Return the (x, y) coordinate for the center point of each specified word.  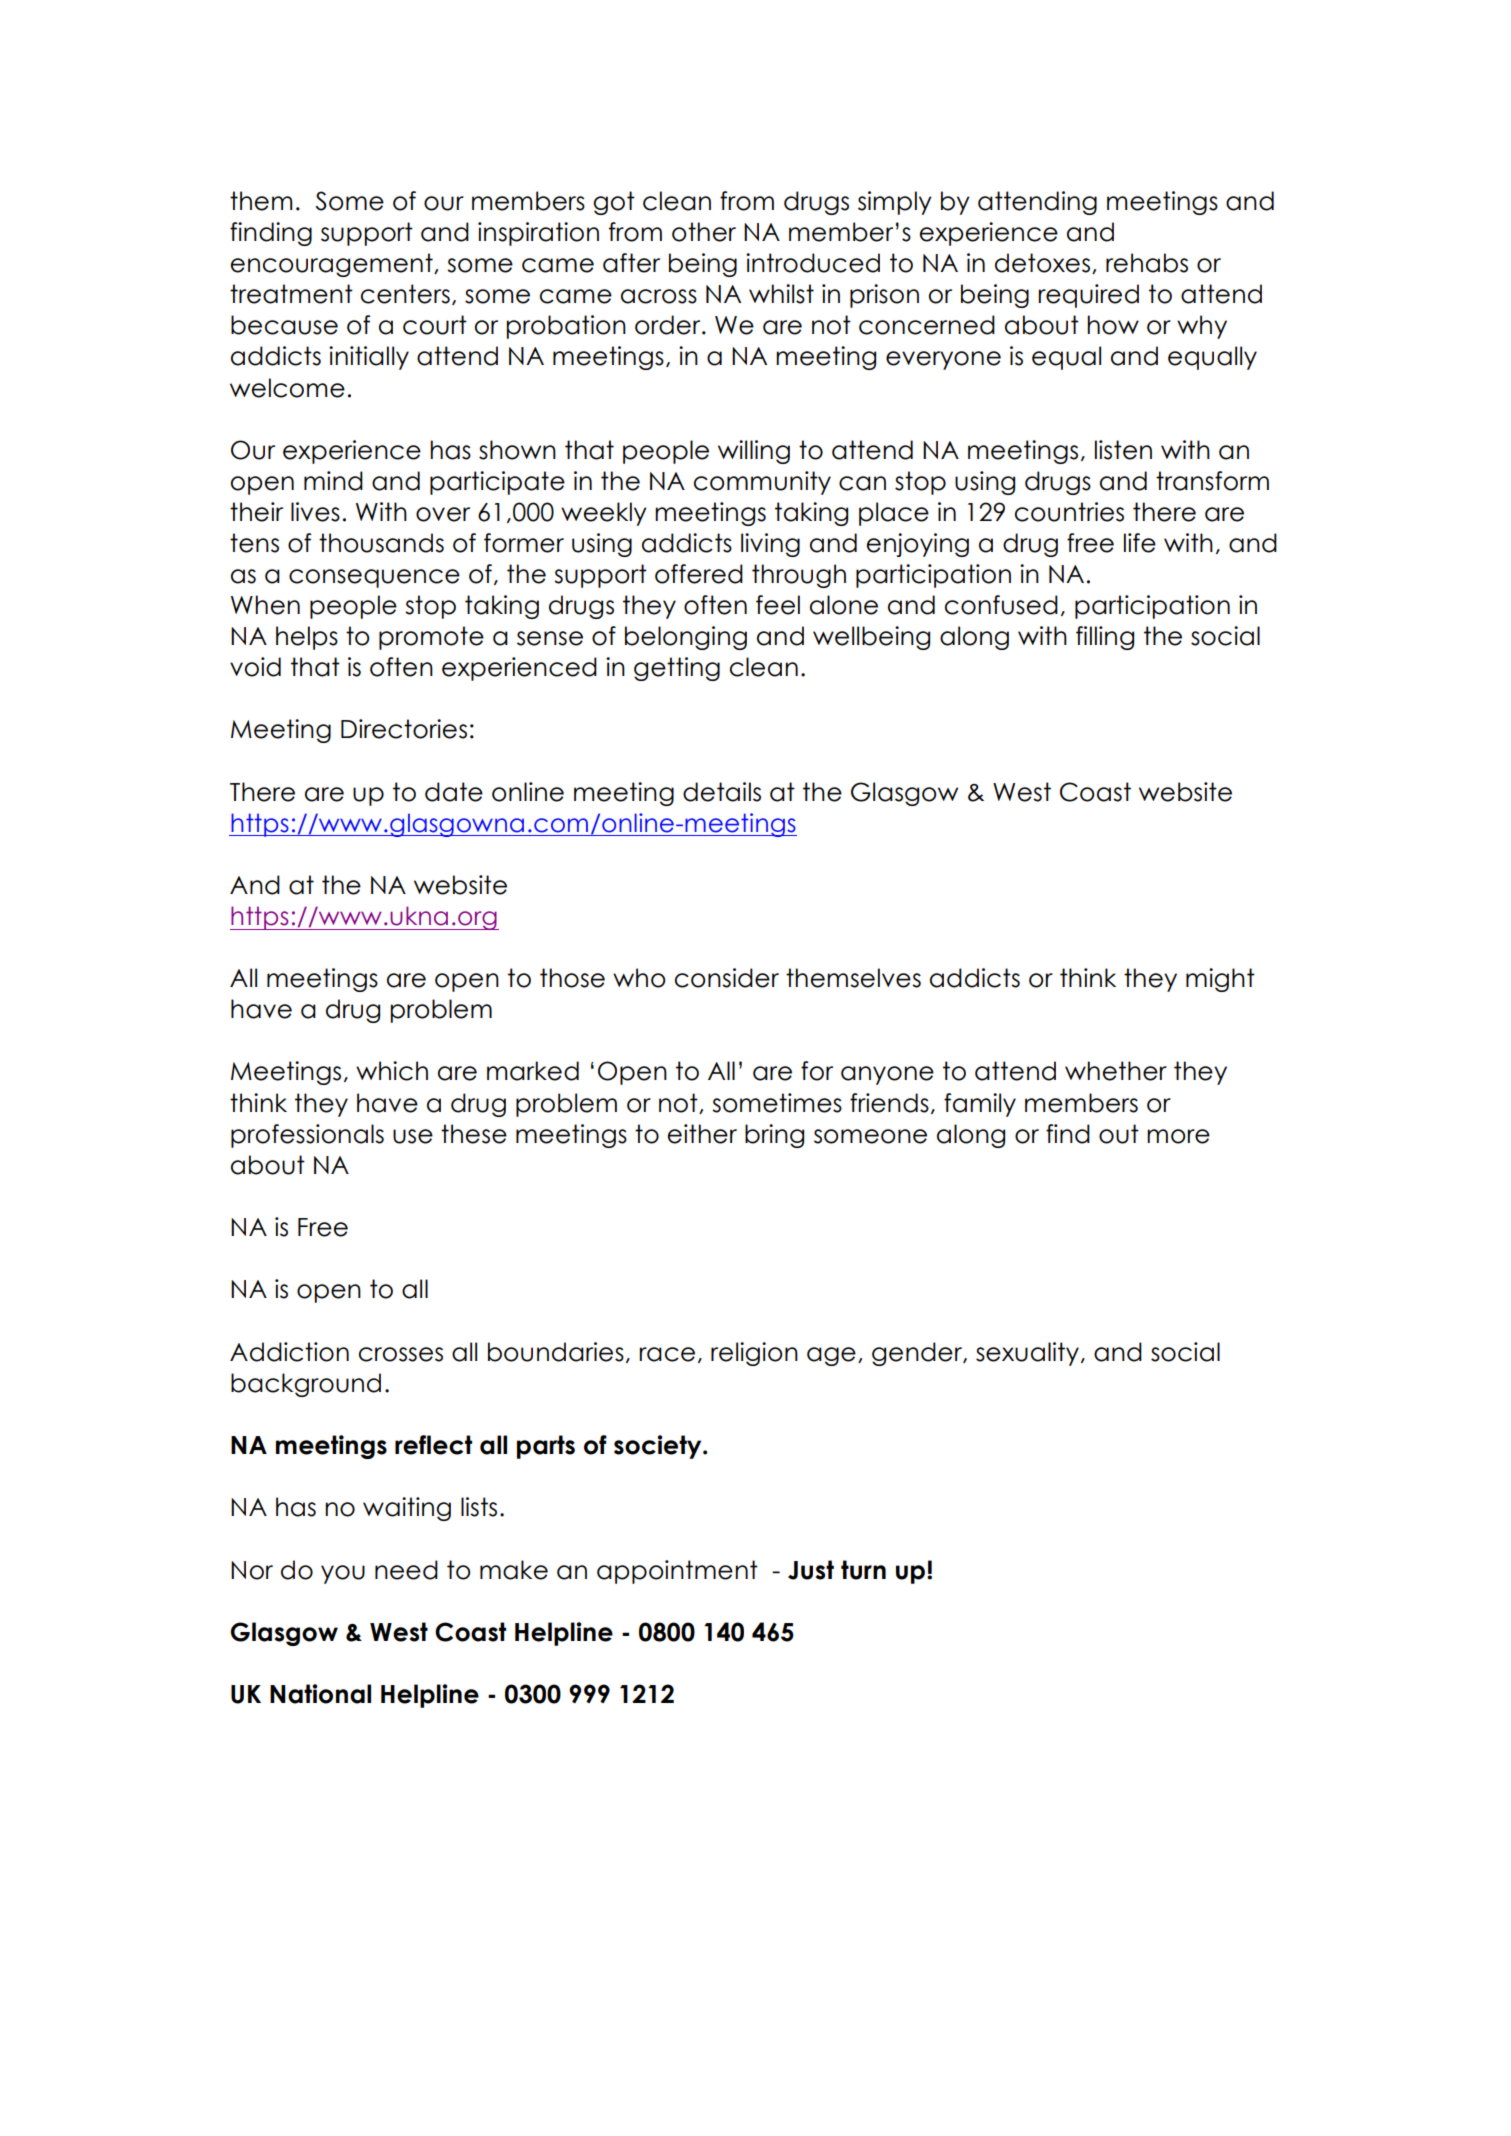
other (704, 232)
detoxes (1044, 263)
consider (727, 978)
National (320, 1694)
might (1220, 980)
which (392, 1071)
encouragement (333, 265)
